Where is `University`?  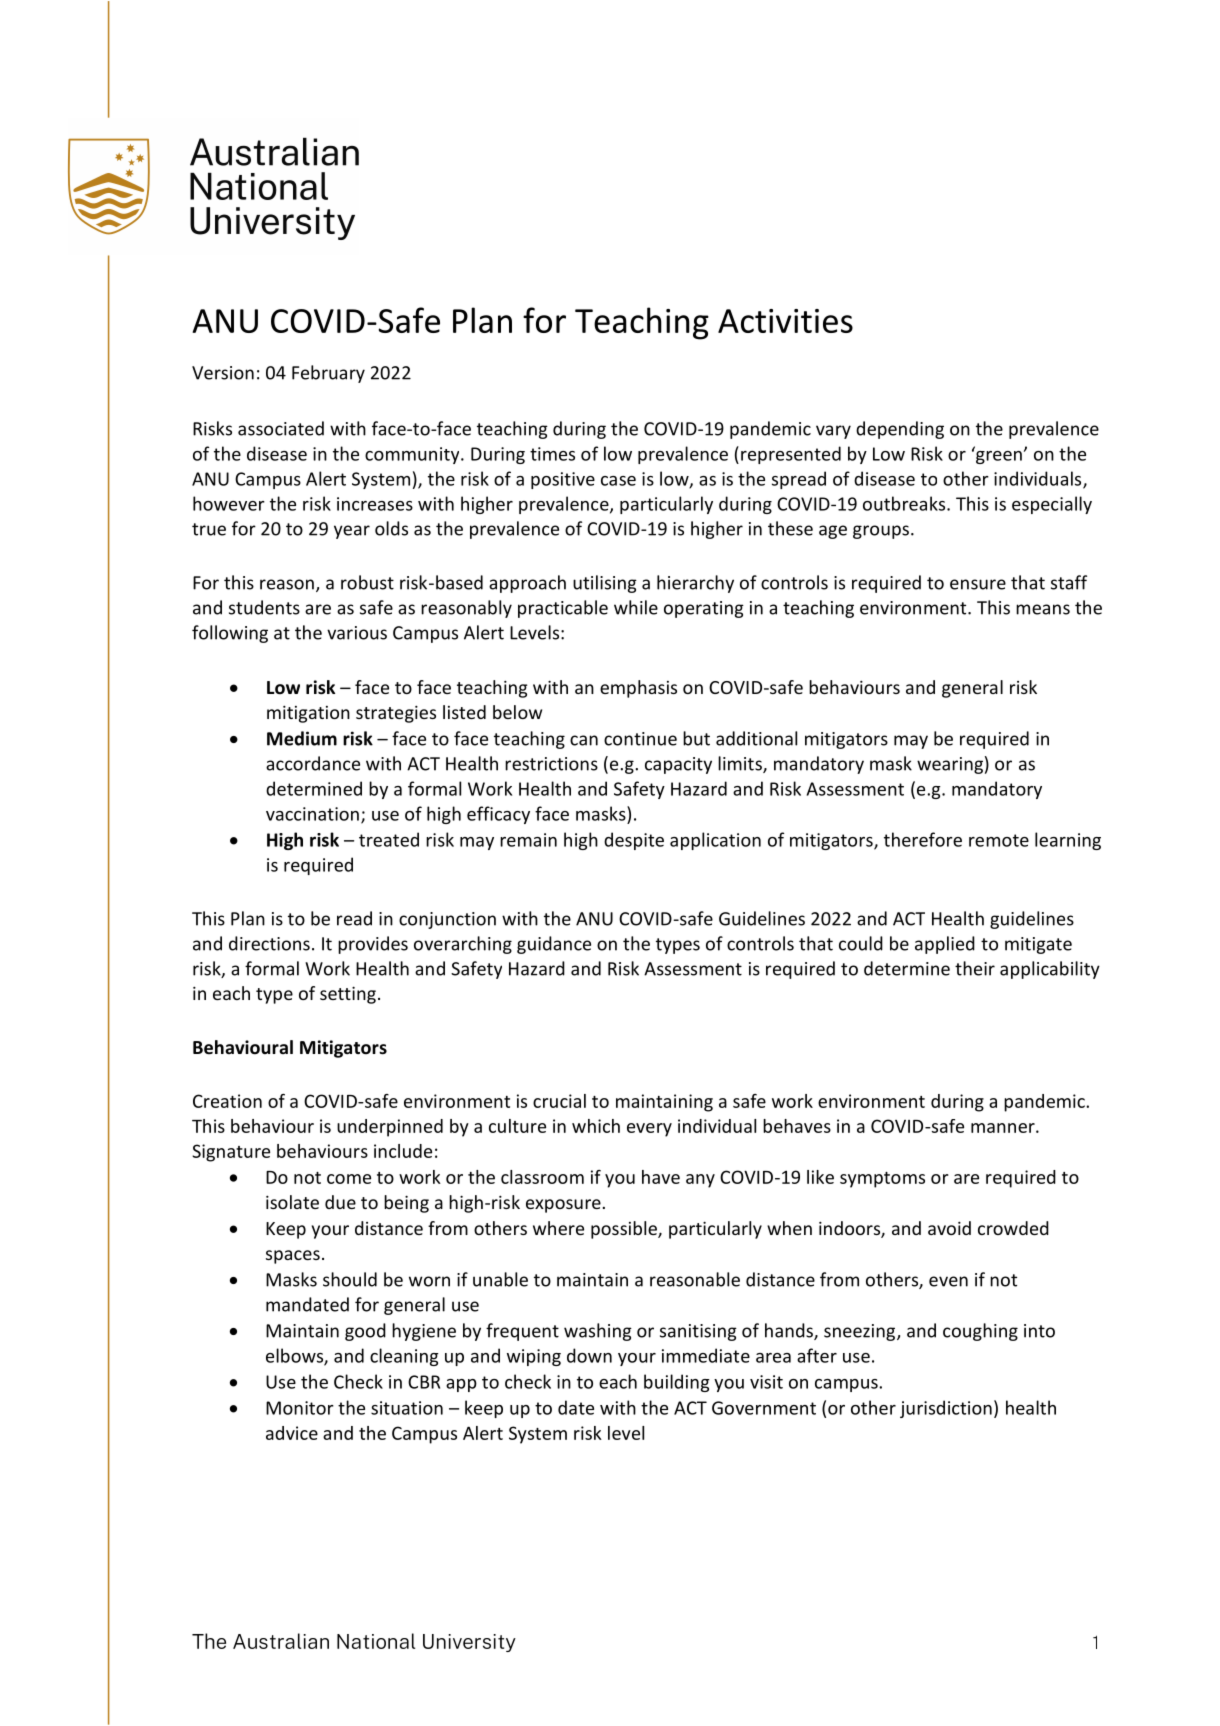
University is located at coordinates (469, 1643).
